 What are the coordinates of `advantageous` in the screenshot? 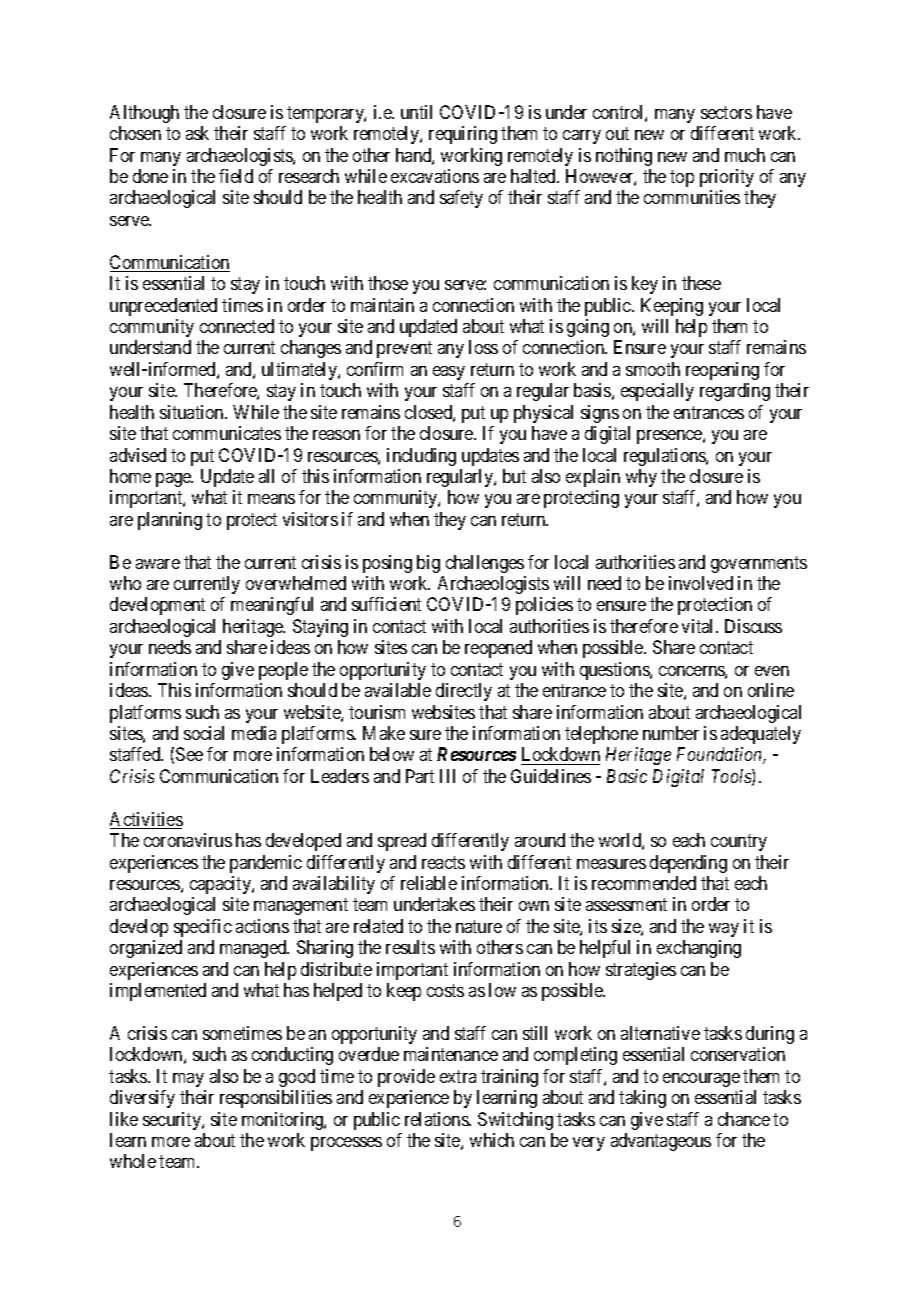 It's located at (661, 1142).
